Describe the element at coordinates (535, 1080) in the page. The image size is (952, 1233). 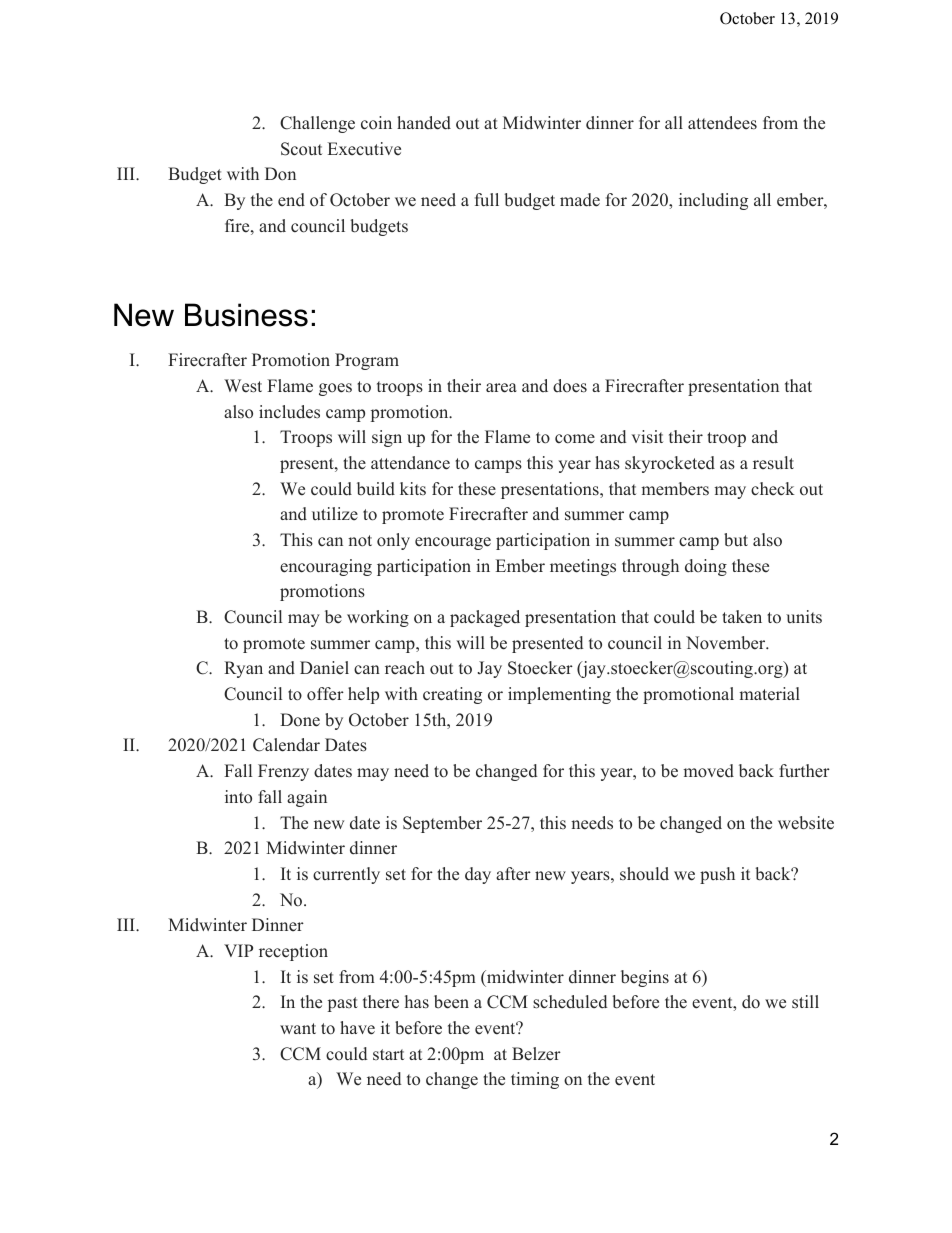
I see `timing` at that location.
